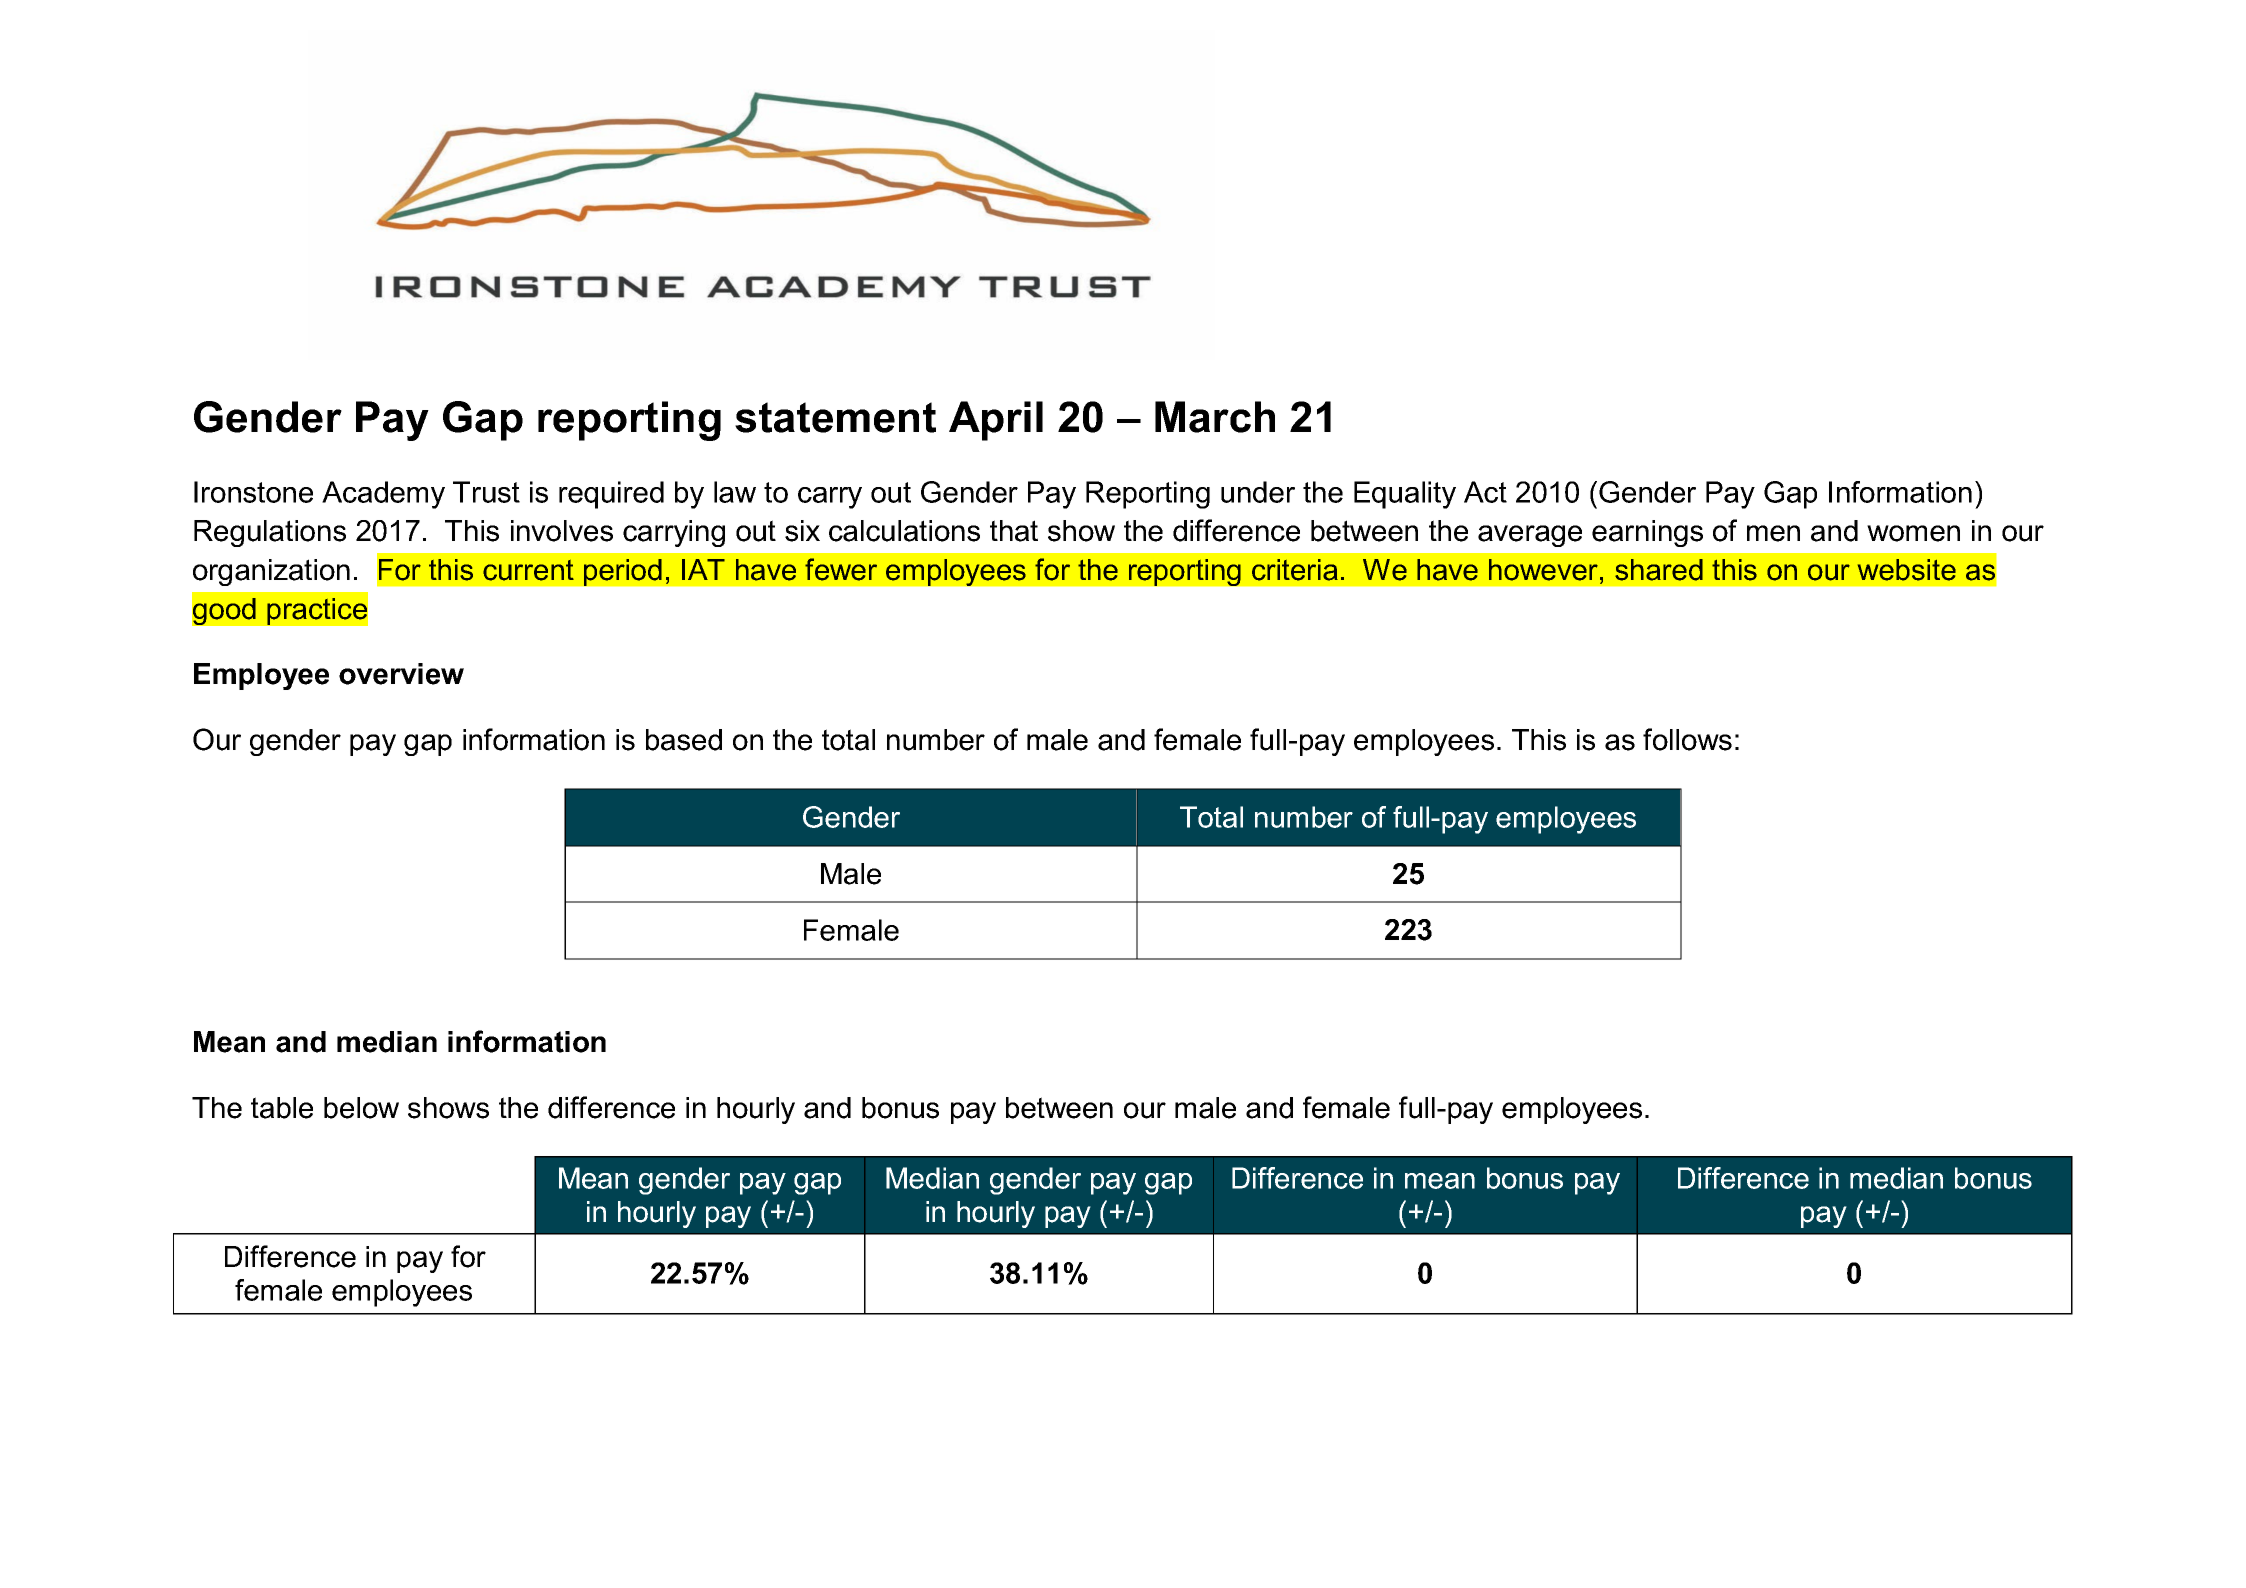 The image size is (2246, 1588). I want to click on based, so click(684, 740).
